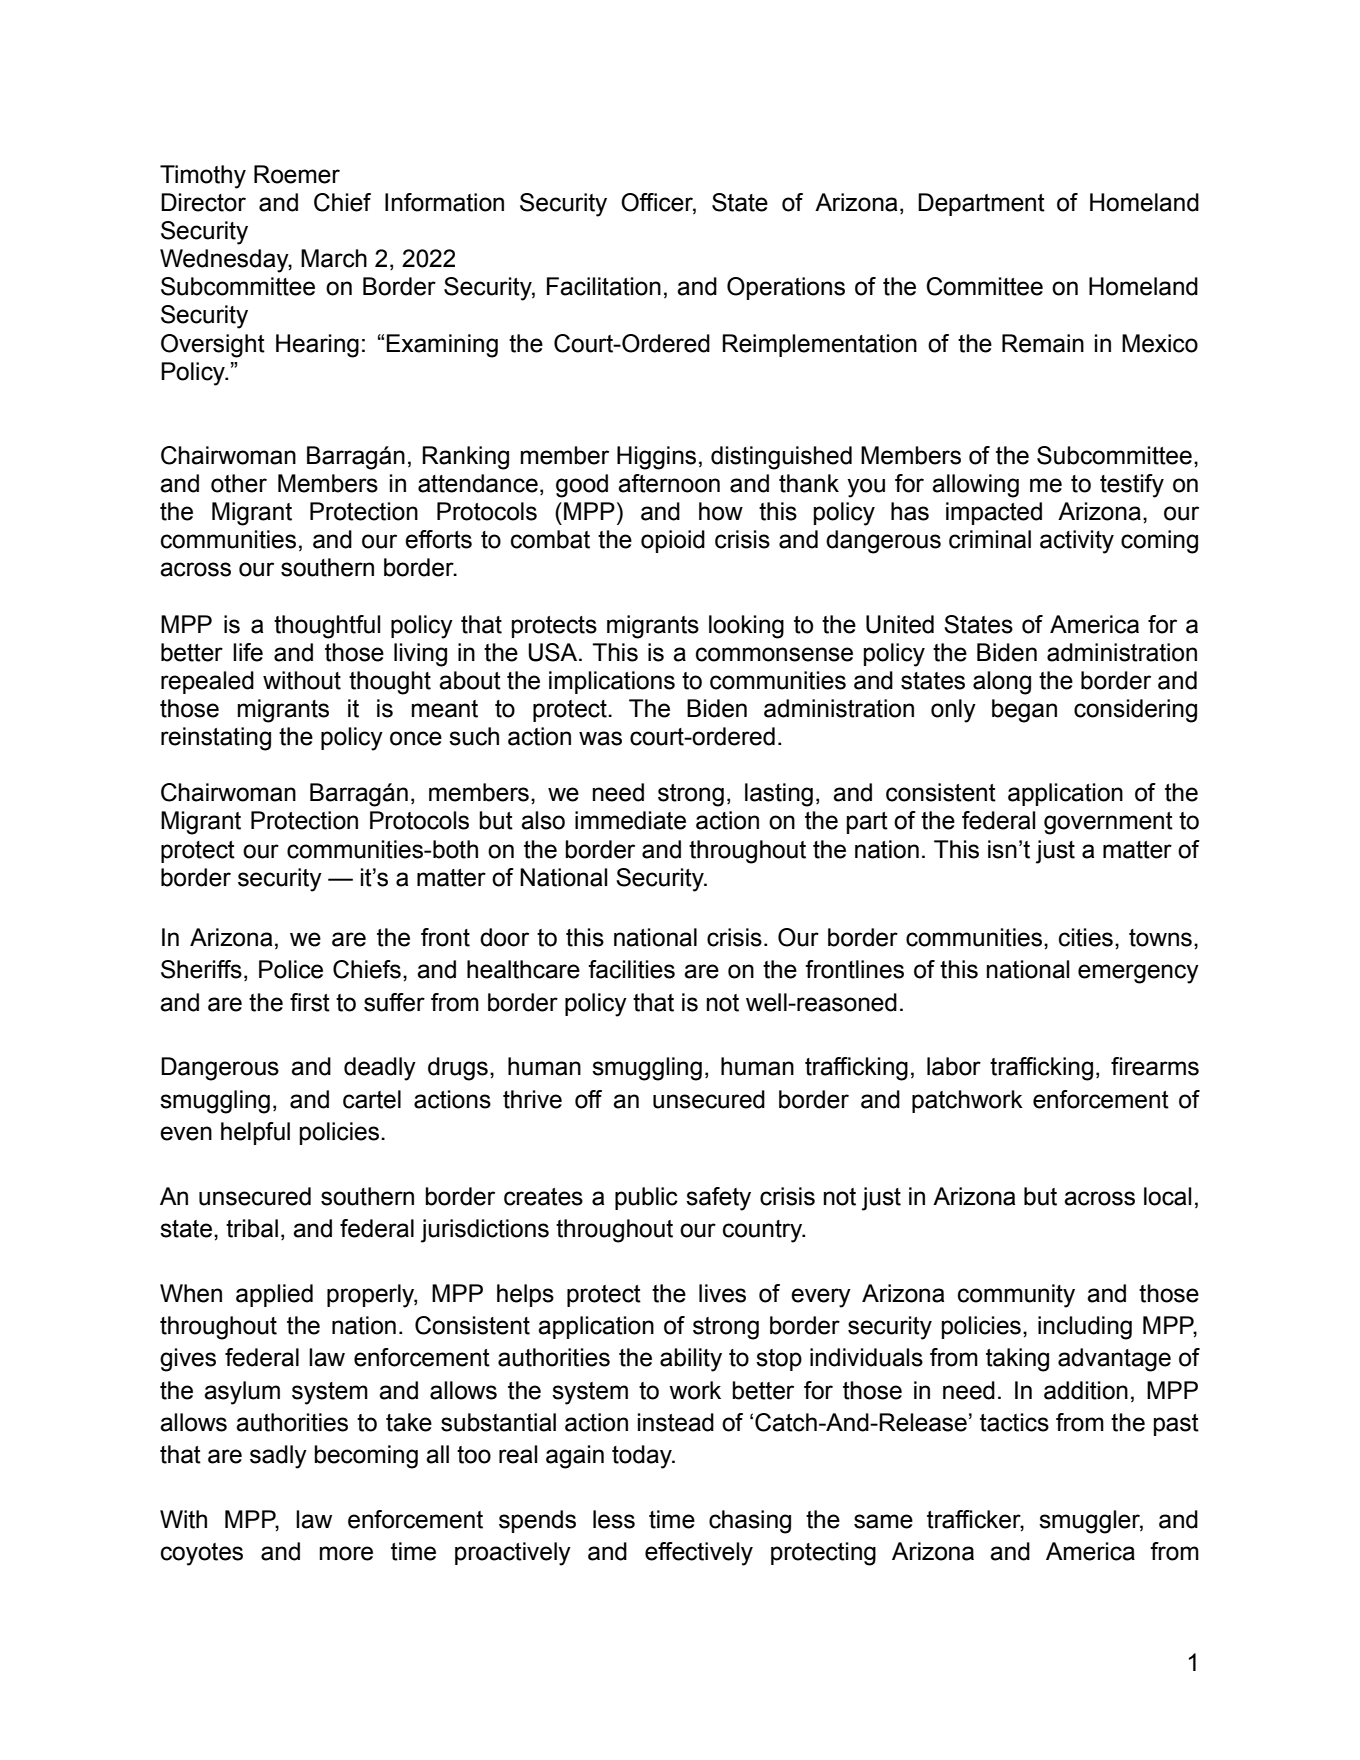 The image size is (1360, 1760). What do you see at coordinates (1043, 343) in the screenshot?
I see `Remain` at bounding box center [1043, 343].
